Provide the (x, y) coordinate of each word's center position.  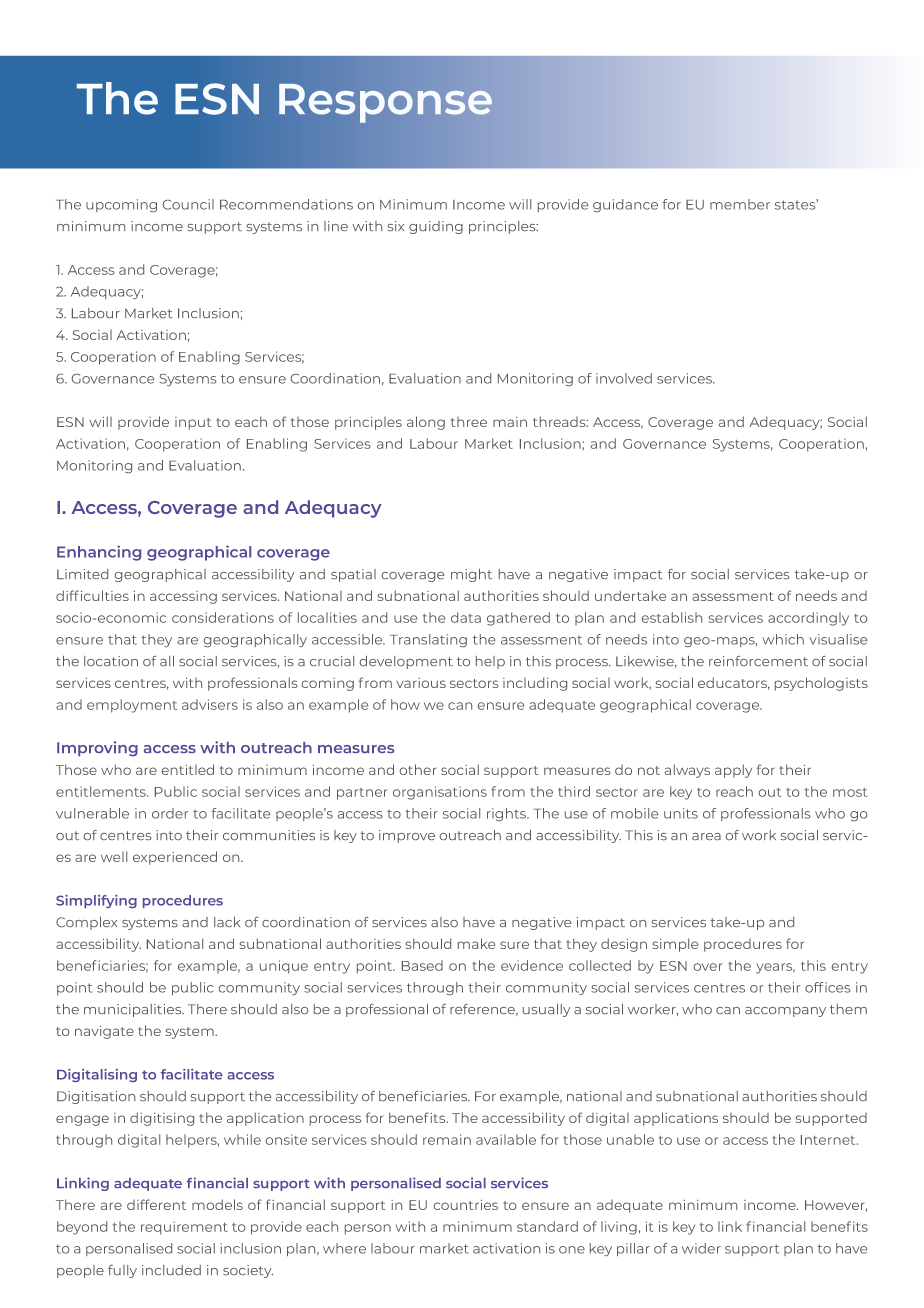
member (740, 204)
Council (188, 204)
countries (466, 1205)
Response (385, 103)
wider (701, 1248)
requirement (184, 1228)
